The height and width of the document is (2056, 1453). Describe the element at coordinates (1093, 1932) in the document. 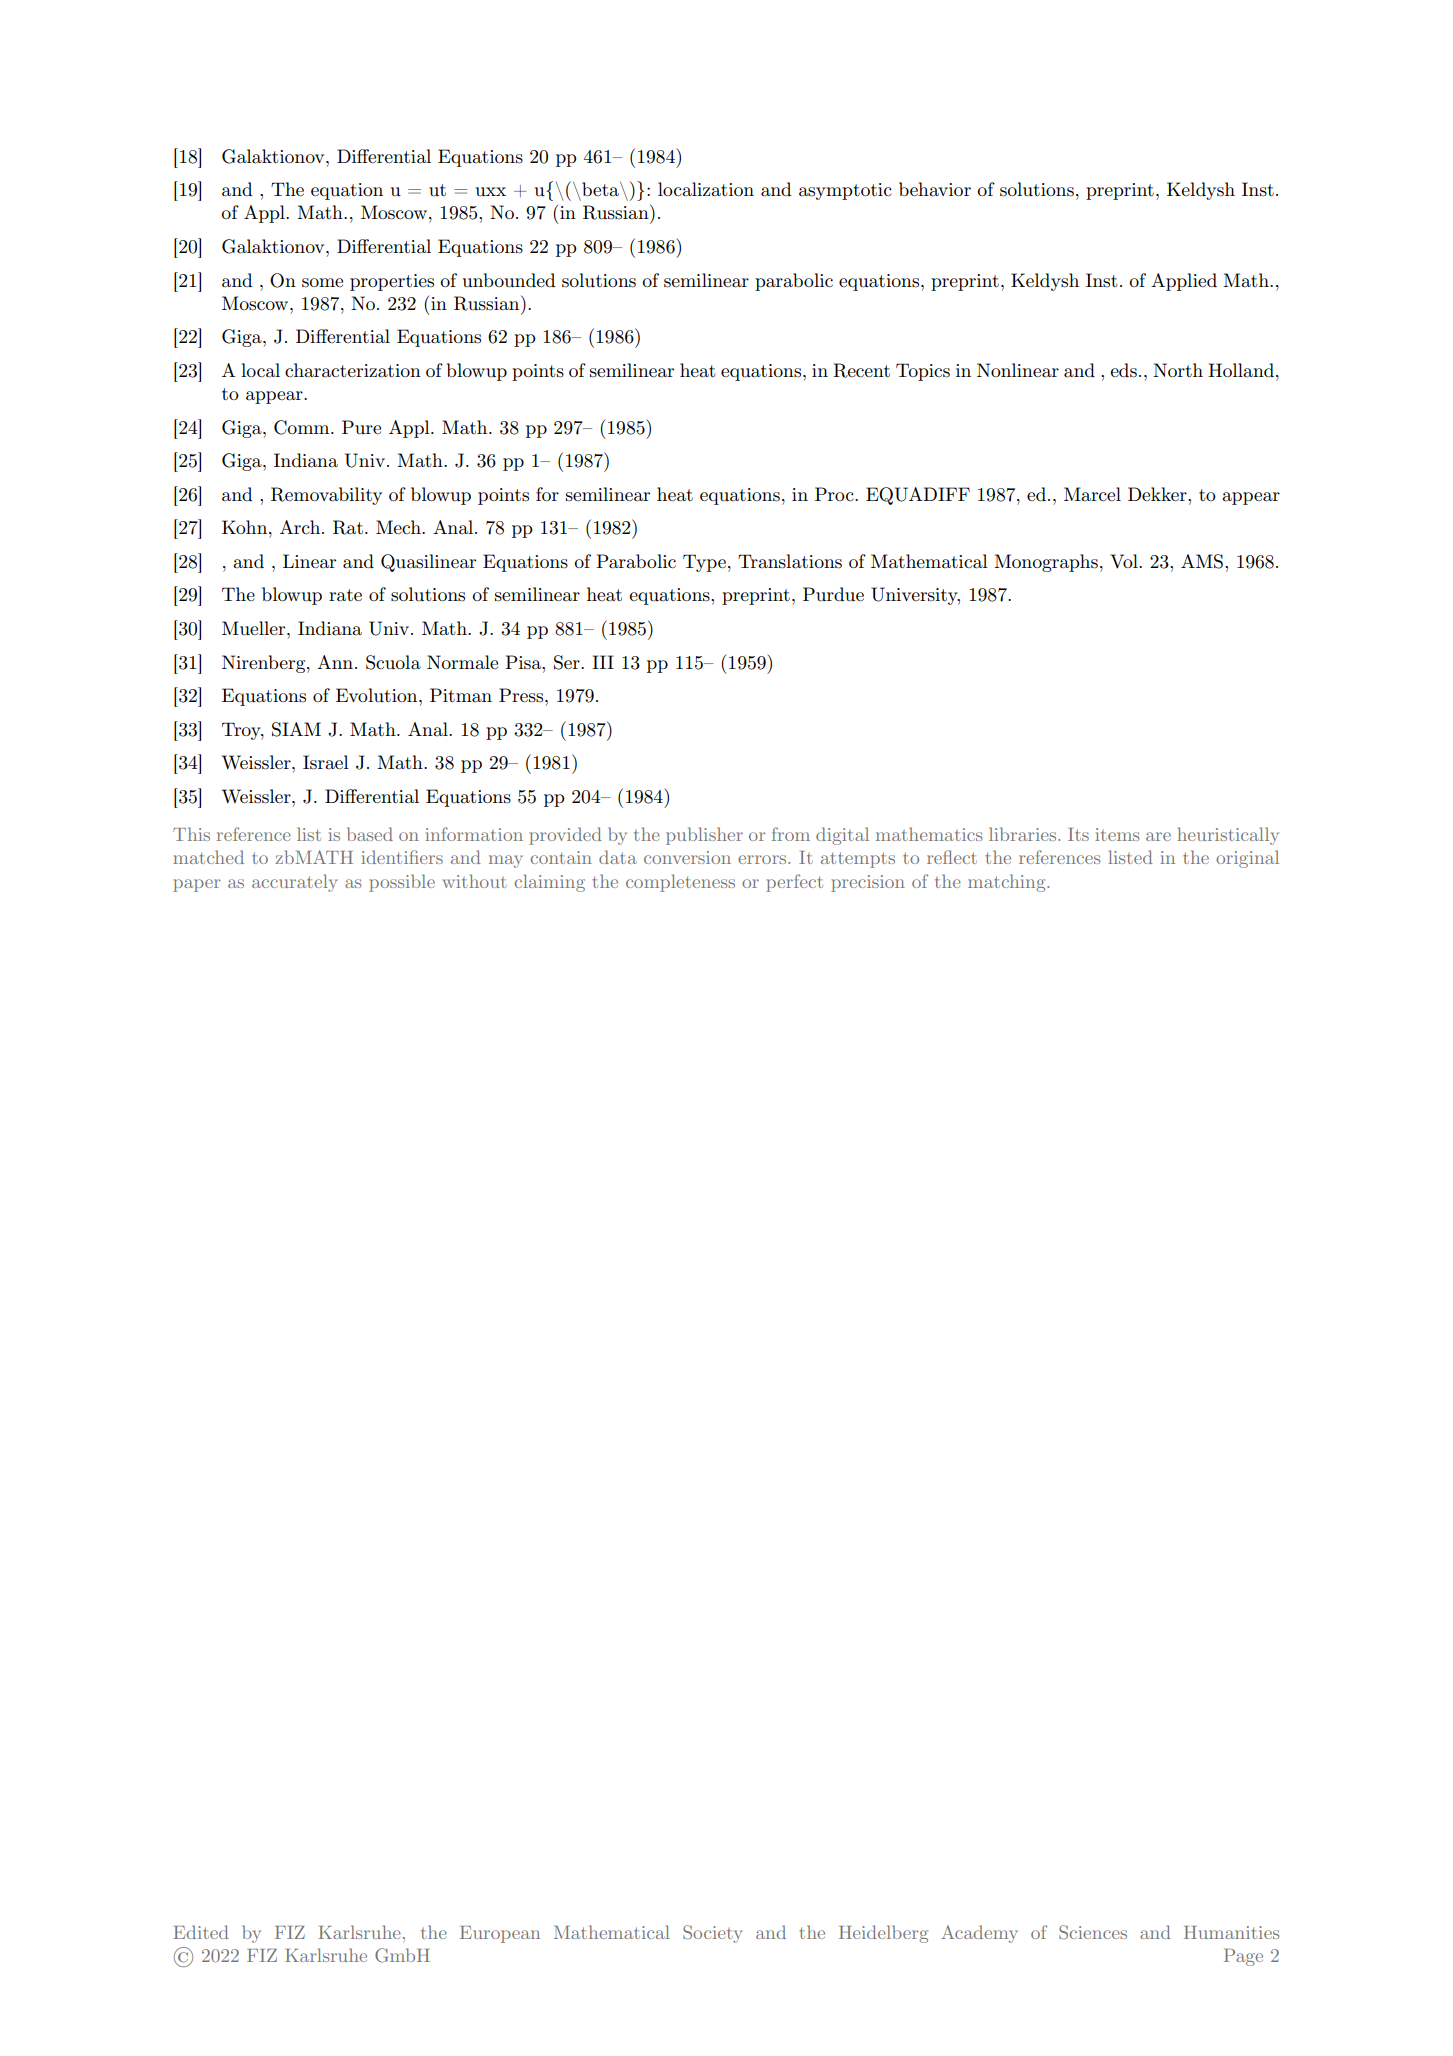

I see `Sciences` at that location.
